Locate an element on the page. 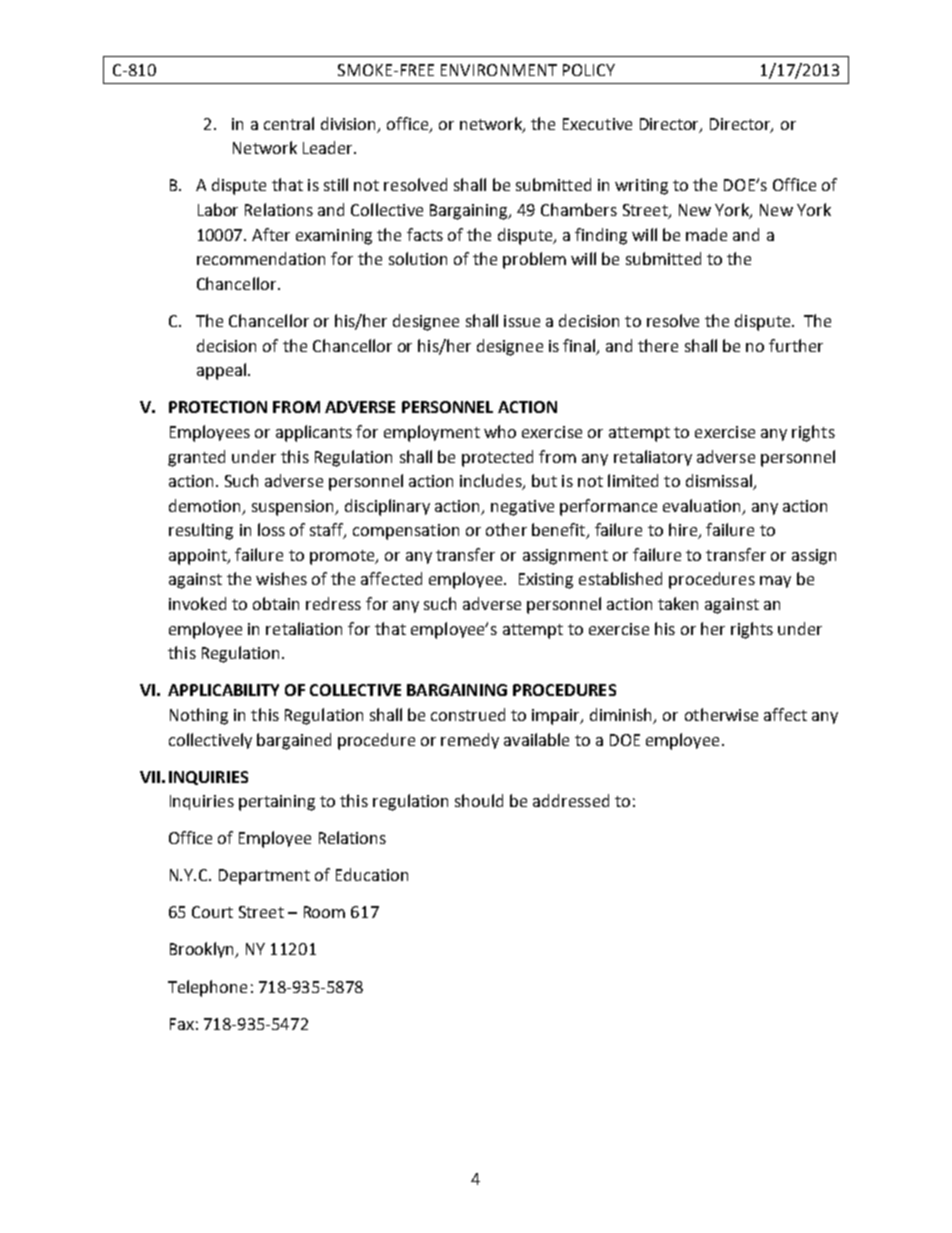  PROTECTION is located at coordinates (218, 407).
